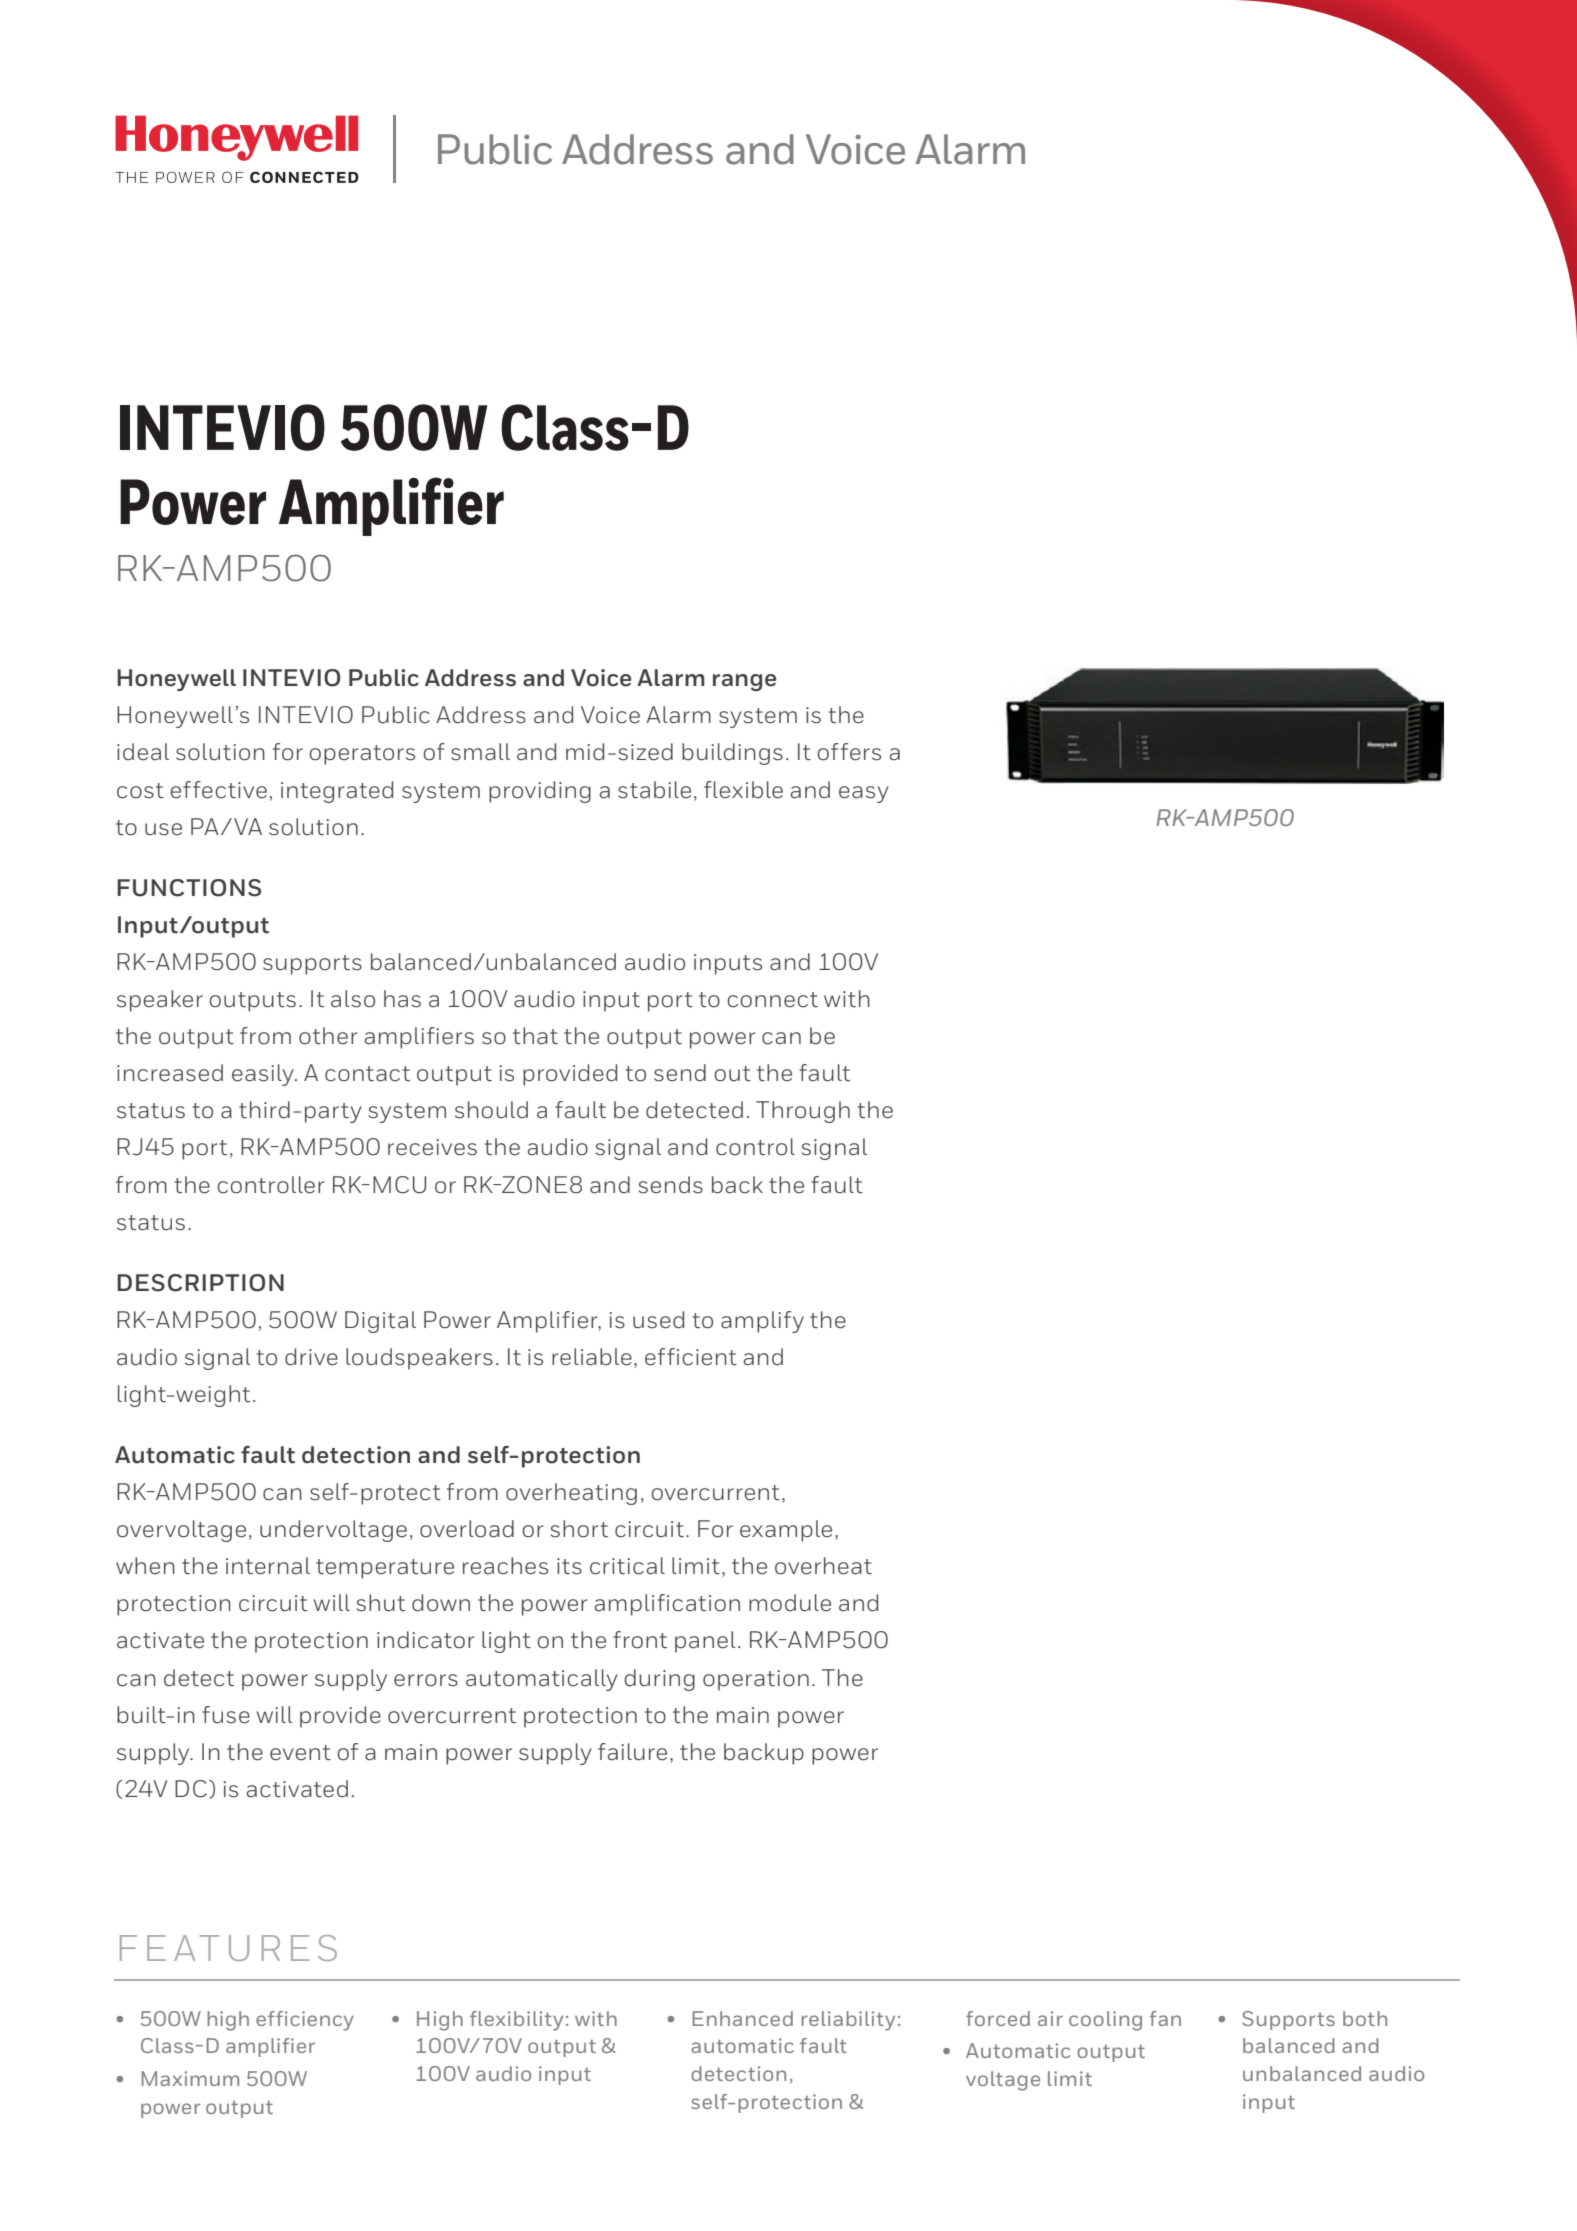 This page has width=1577, height=2231. What do you see at coordinates (311, 1357) in the page?
I see `drive` at bounding box center [311, 1357].
